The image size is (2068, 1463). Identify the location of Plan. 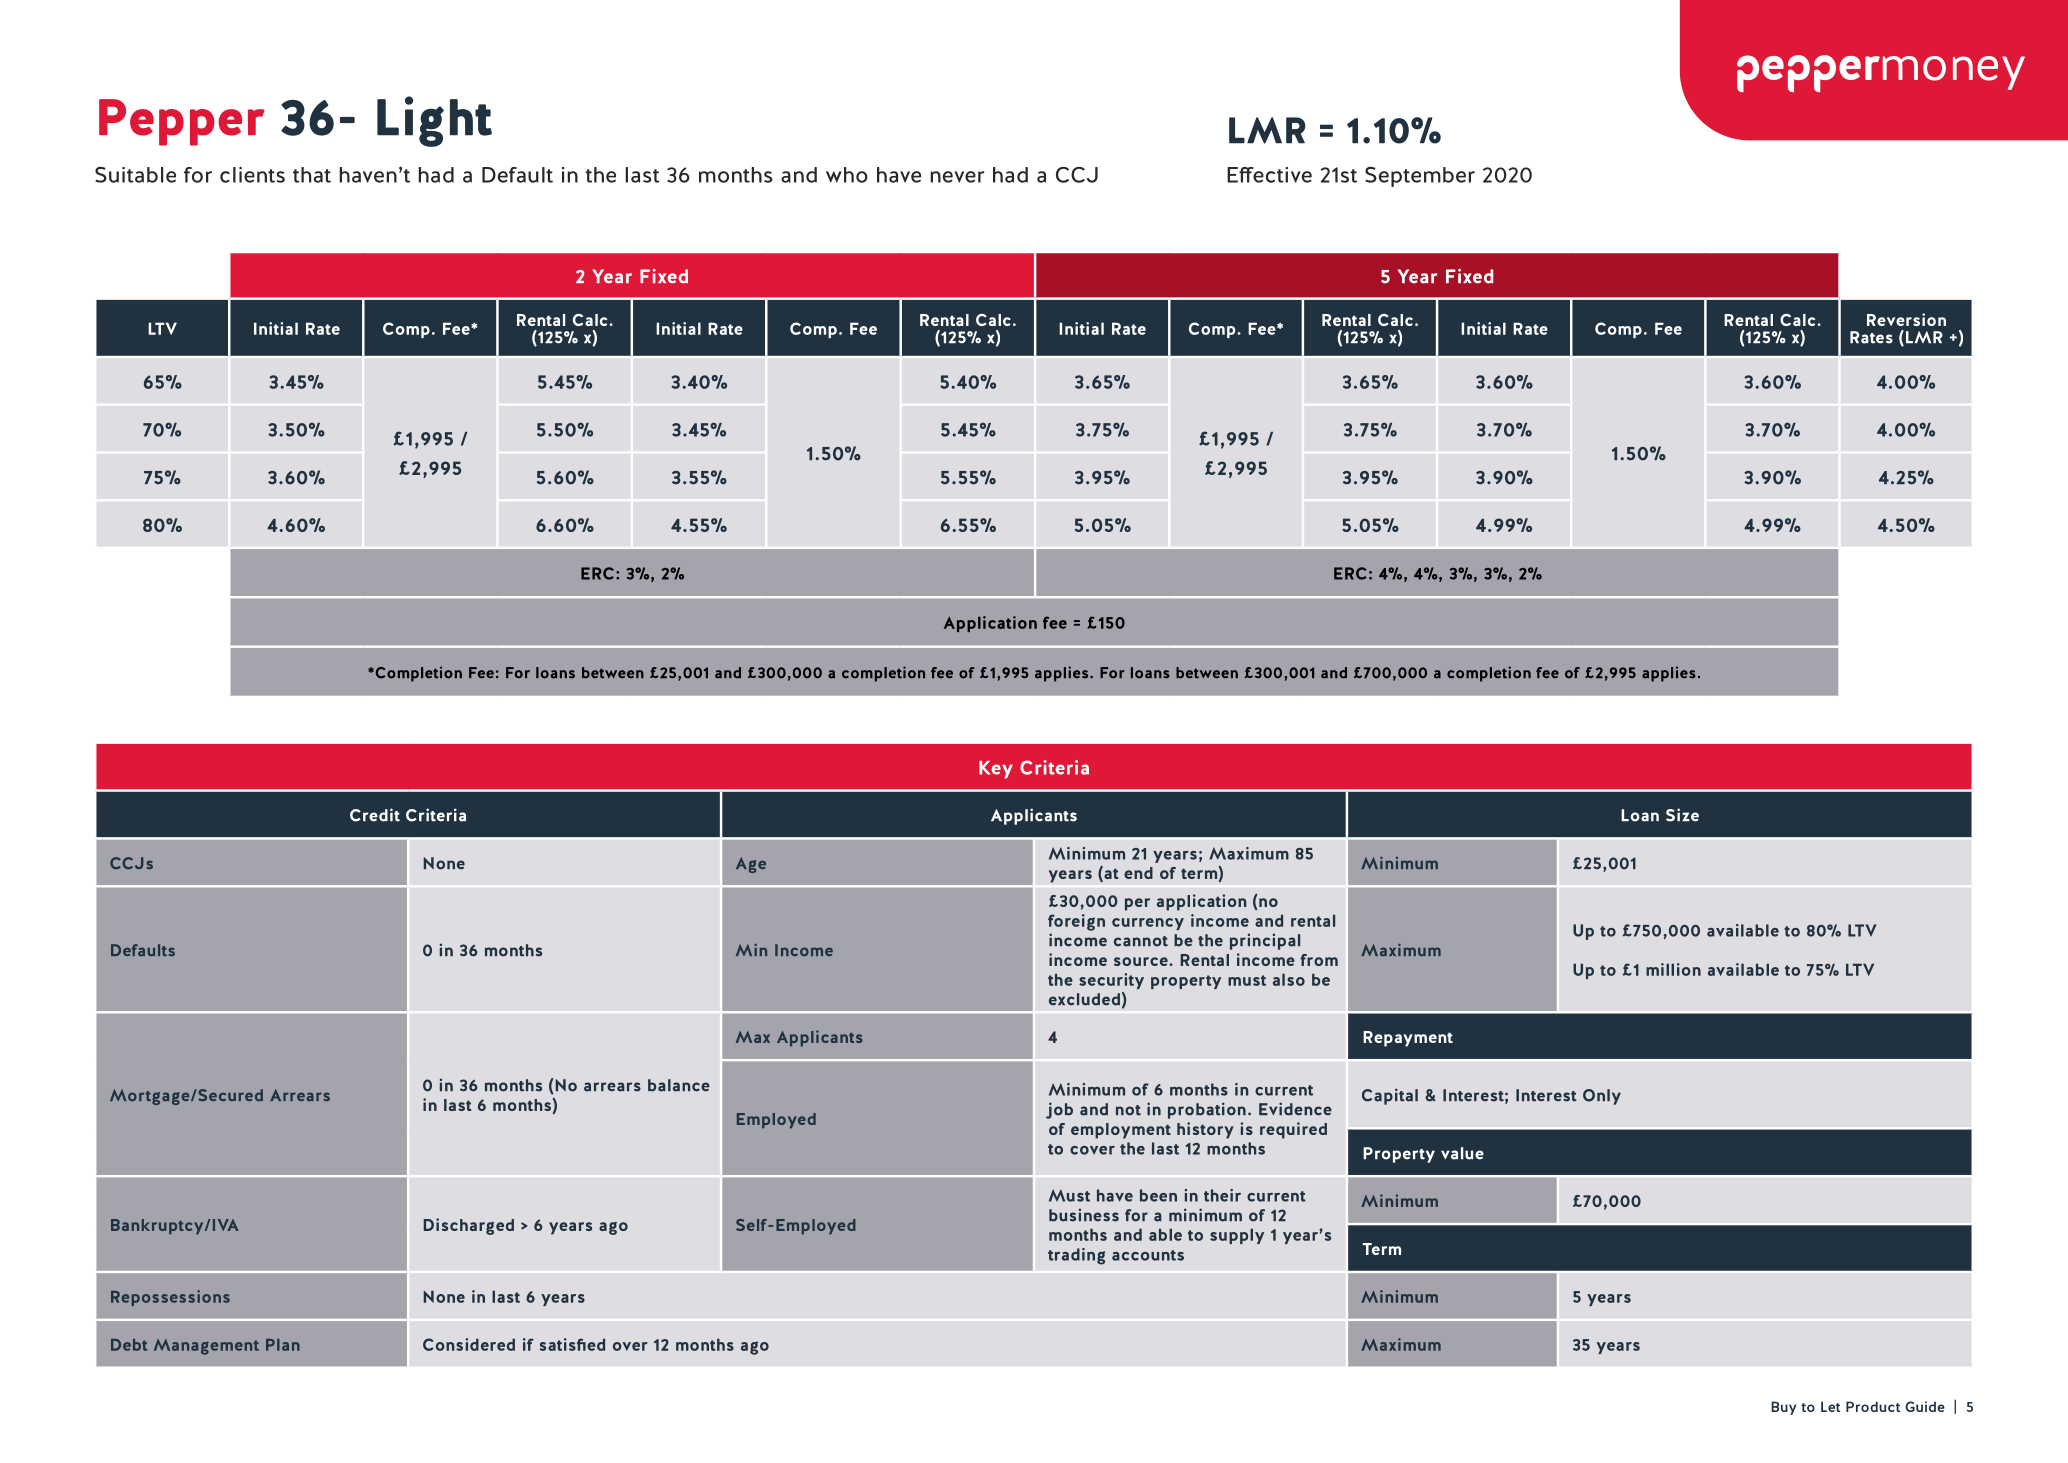
(283, 1345).
